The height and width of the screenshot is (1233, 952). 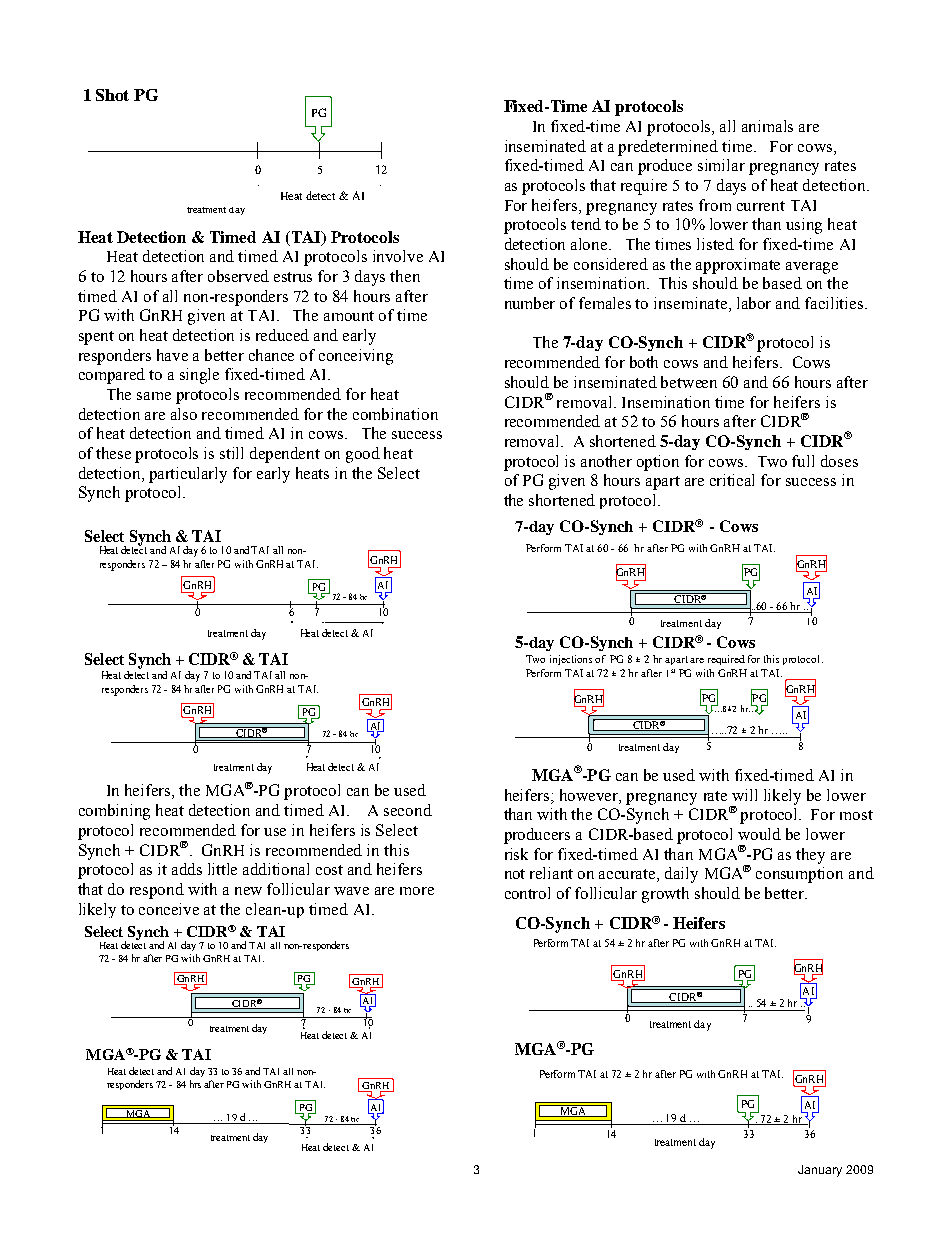 What do you see at coordinates (803, 461) in the screenshot?
I see `full` at bounding box center [803, 461].
